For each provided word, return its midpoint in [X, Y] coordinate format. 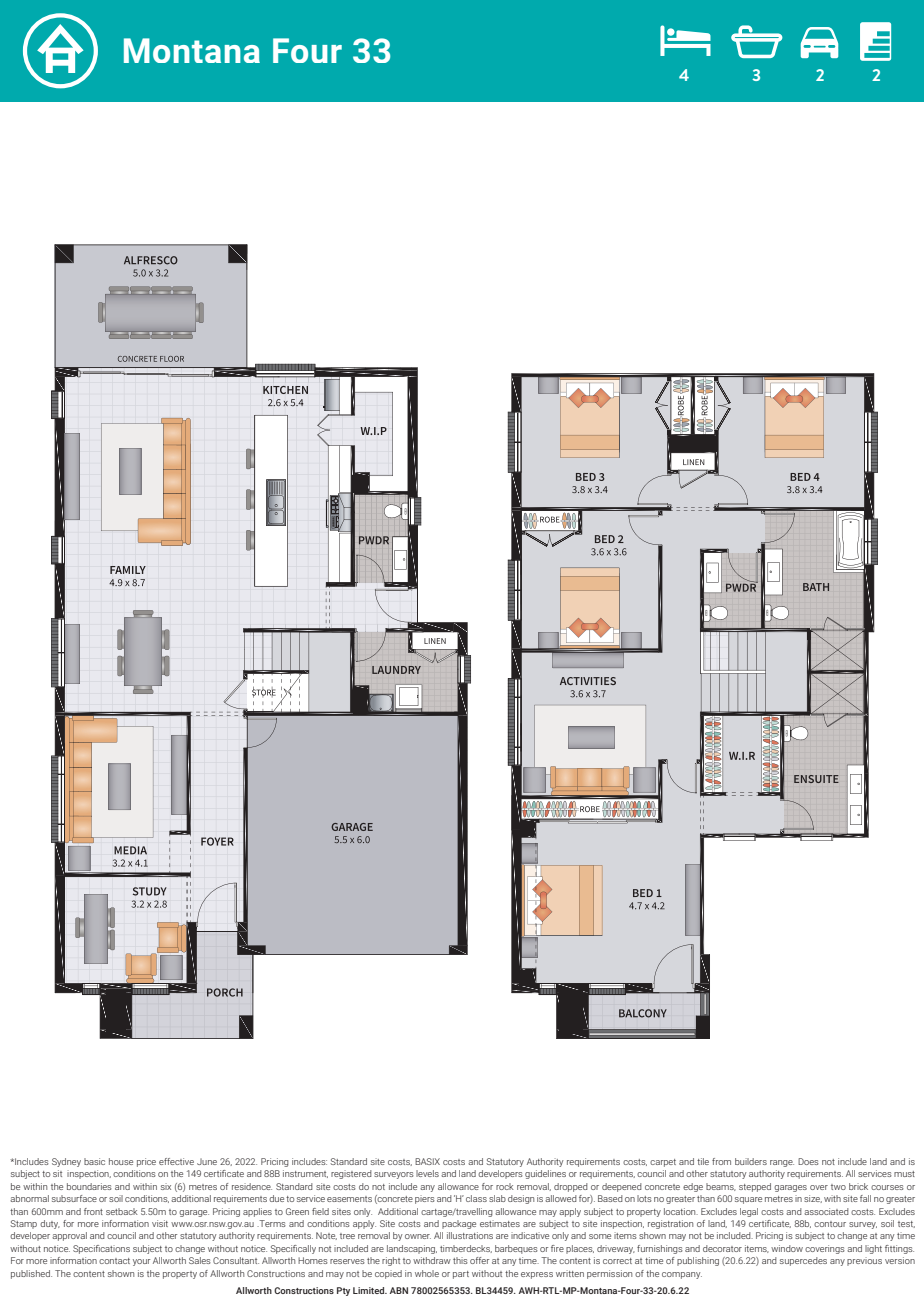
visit [160, 1223]
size [813, 1199]
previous [864, 1261]
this [460, 1260]
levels [427, 1173]
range [782, 1163]
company [682, 1275]
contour [830, 1224]
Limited [370, 1290]
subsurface [74, 1198]
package [459, 1224]
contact [114, 1261]
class [476, 1198]
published [31, 1274]
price [146, 1162]
